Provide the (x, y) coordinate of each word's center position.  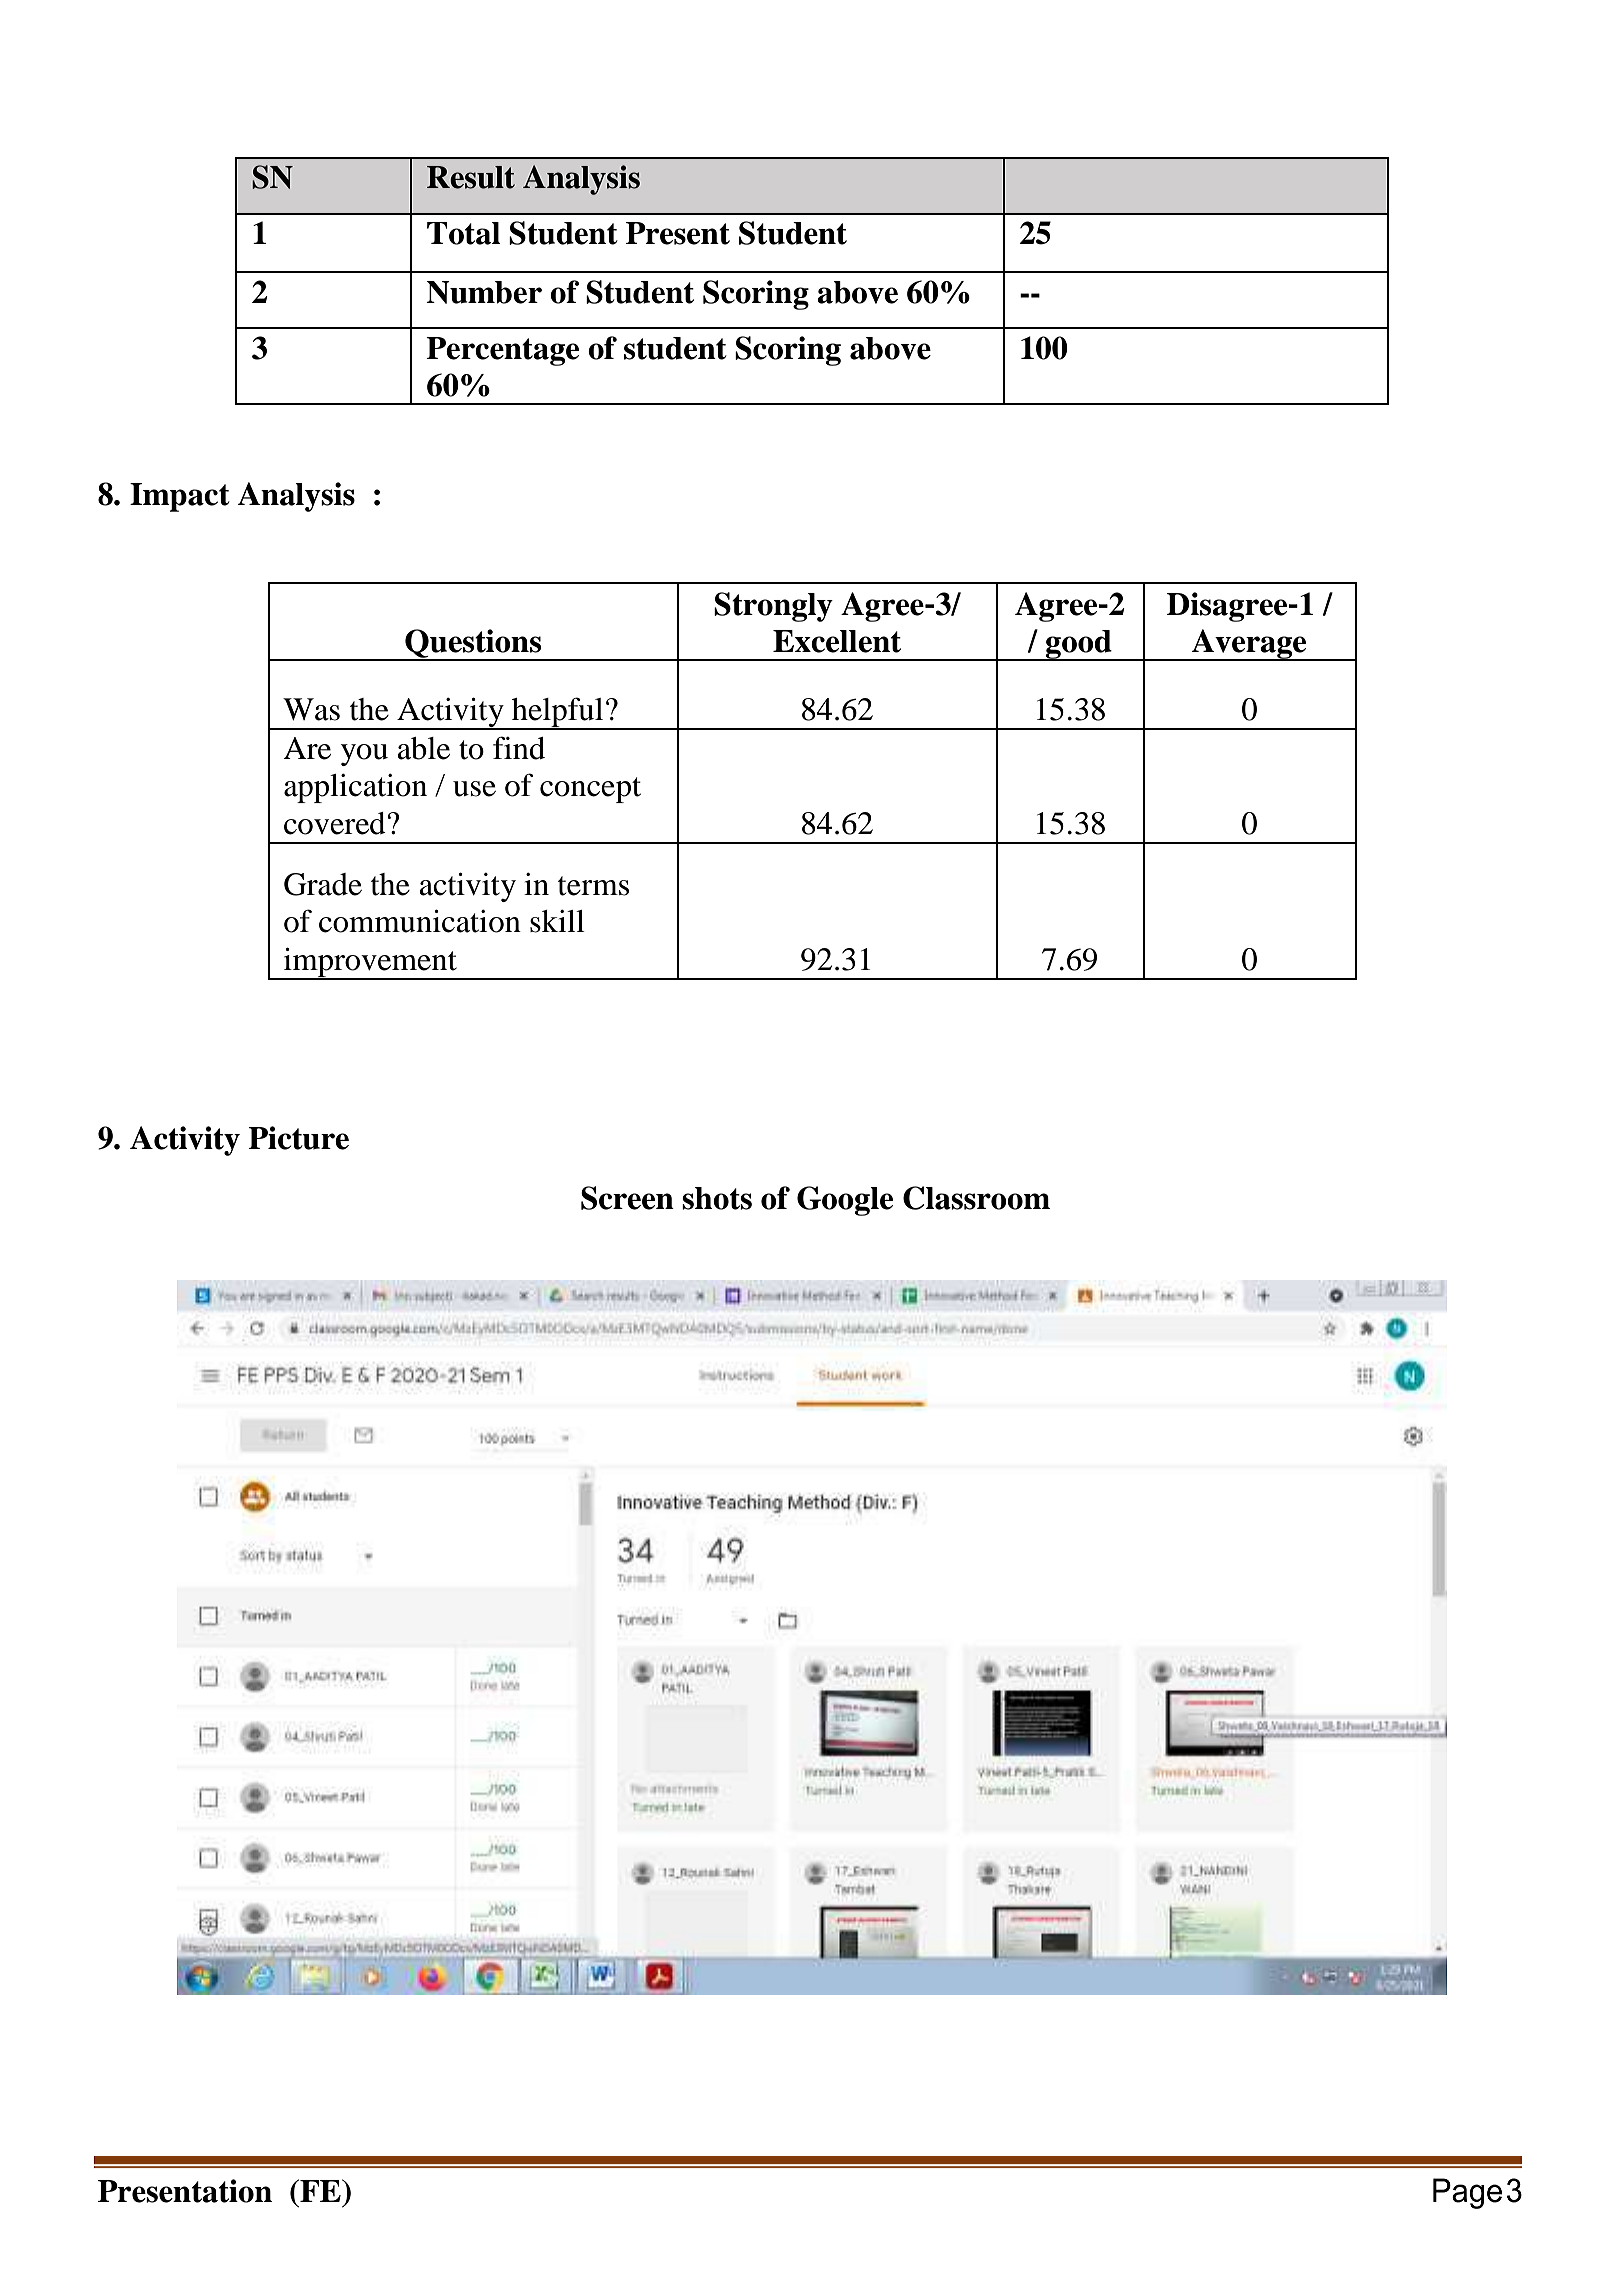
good (1079, 645)
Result (471, 177)
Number (484, 292)
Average (1249, 645)
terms (593, 886)
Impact (180, 497)
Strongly (773, 607)
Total (463, 233)
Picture (298, 1138)
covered (335, 823)
